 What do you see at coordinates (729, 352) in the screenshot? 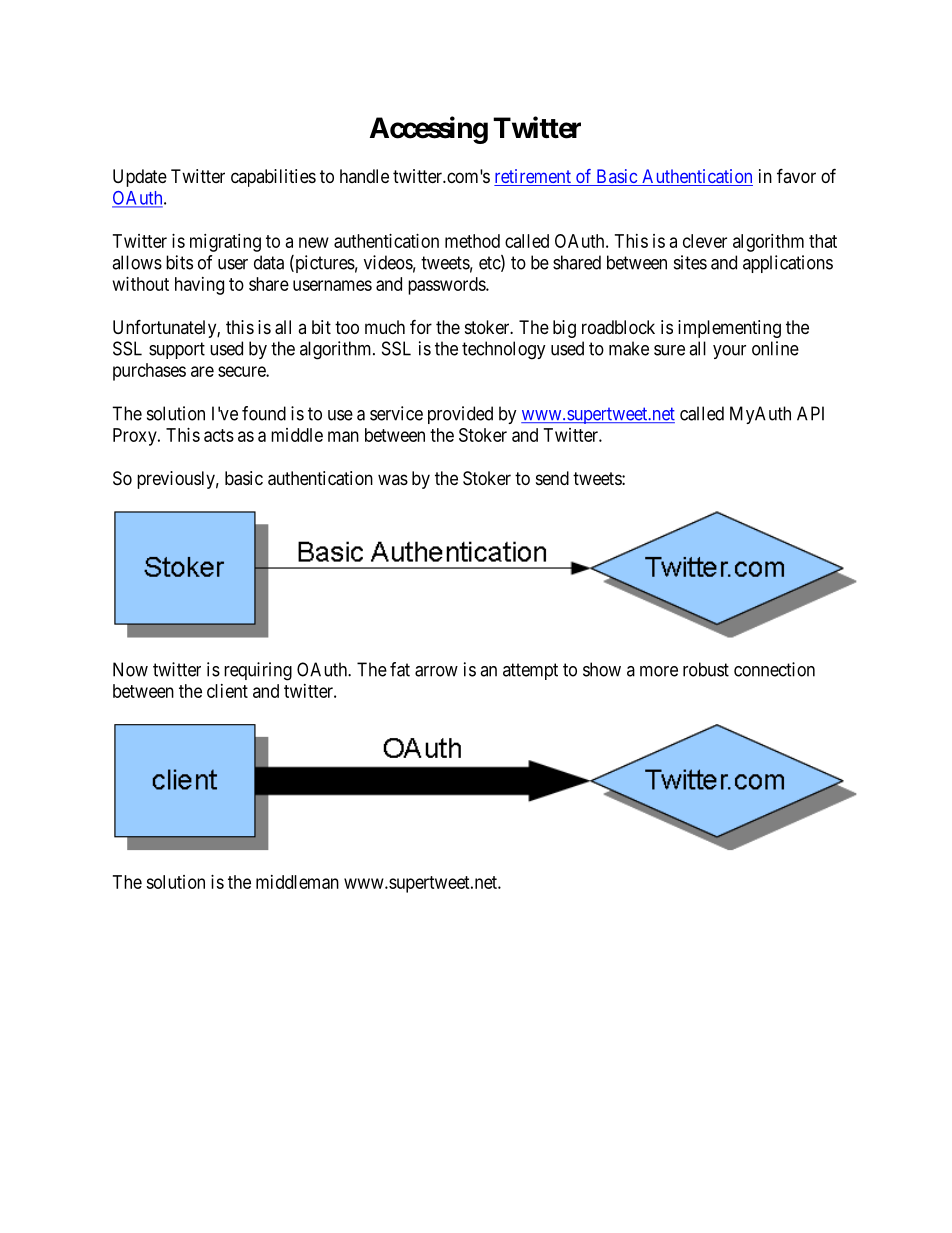
I see `your` at bounding box center [729, 352].
